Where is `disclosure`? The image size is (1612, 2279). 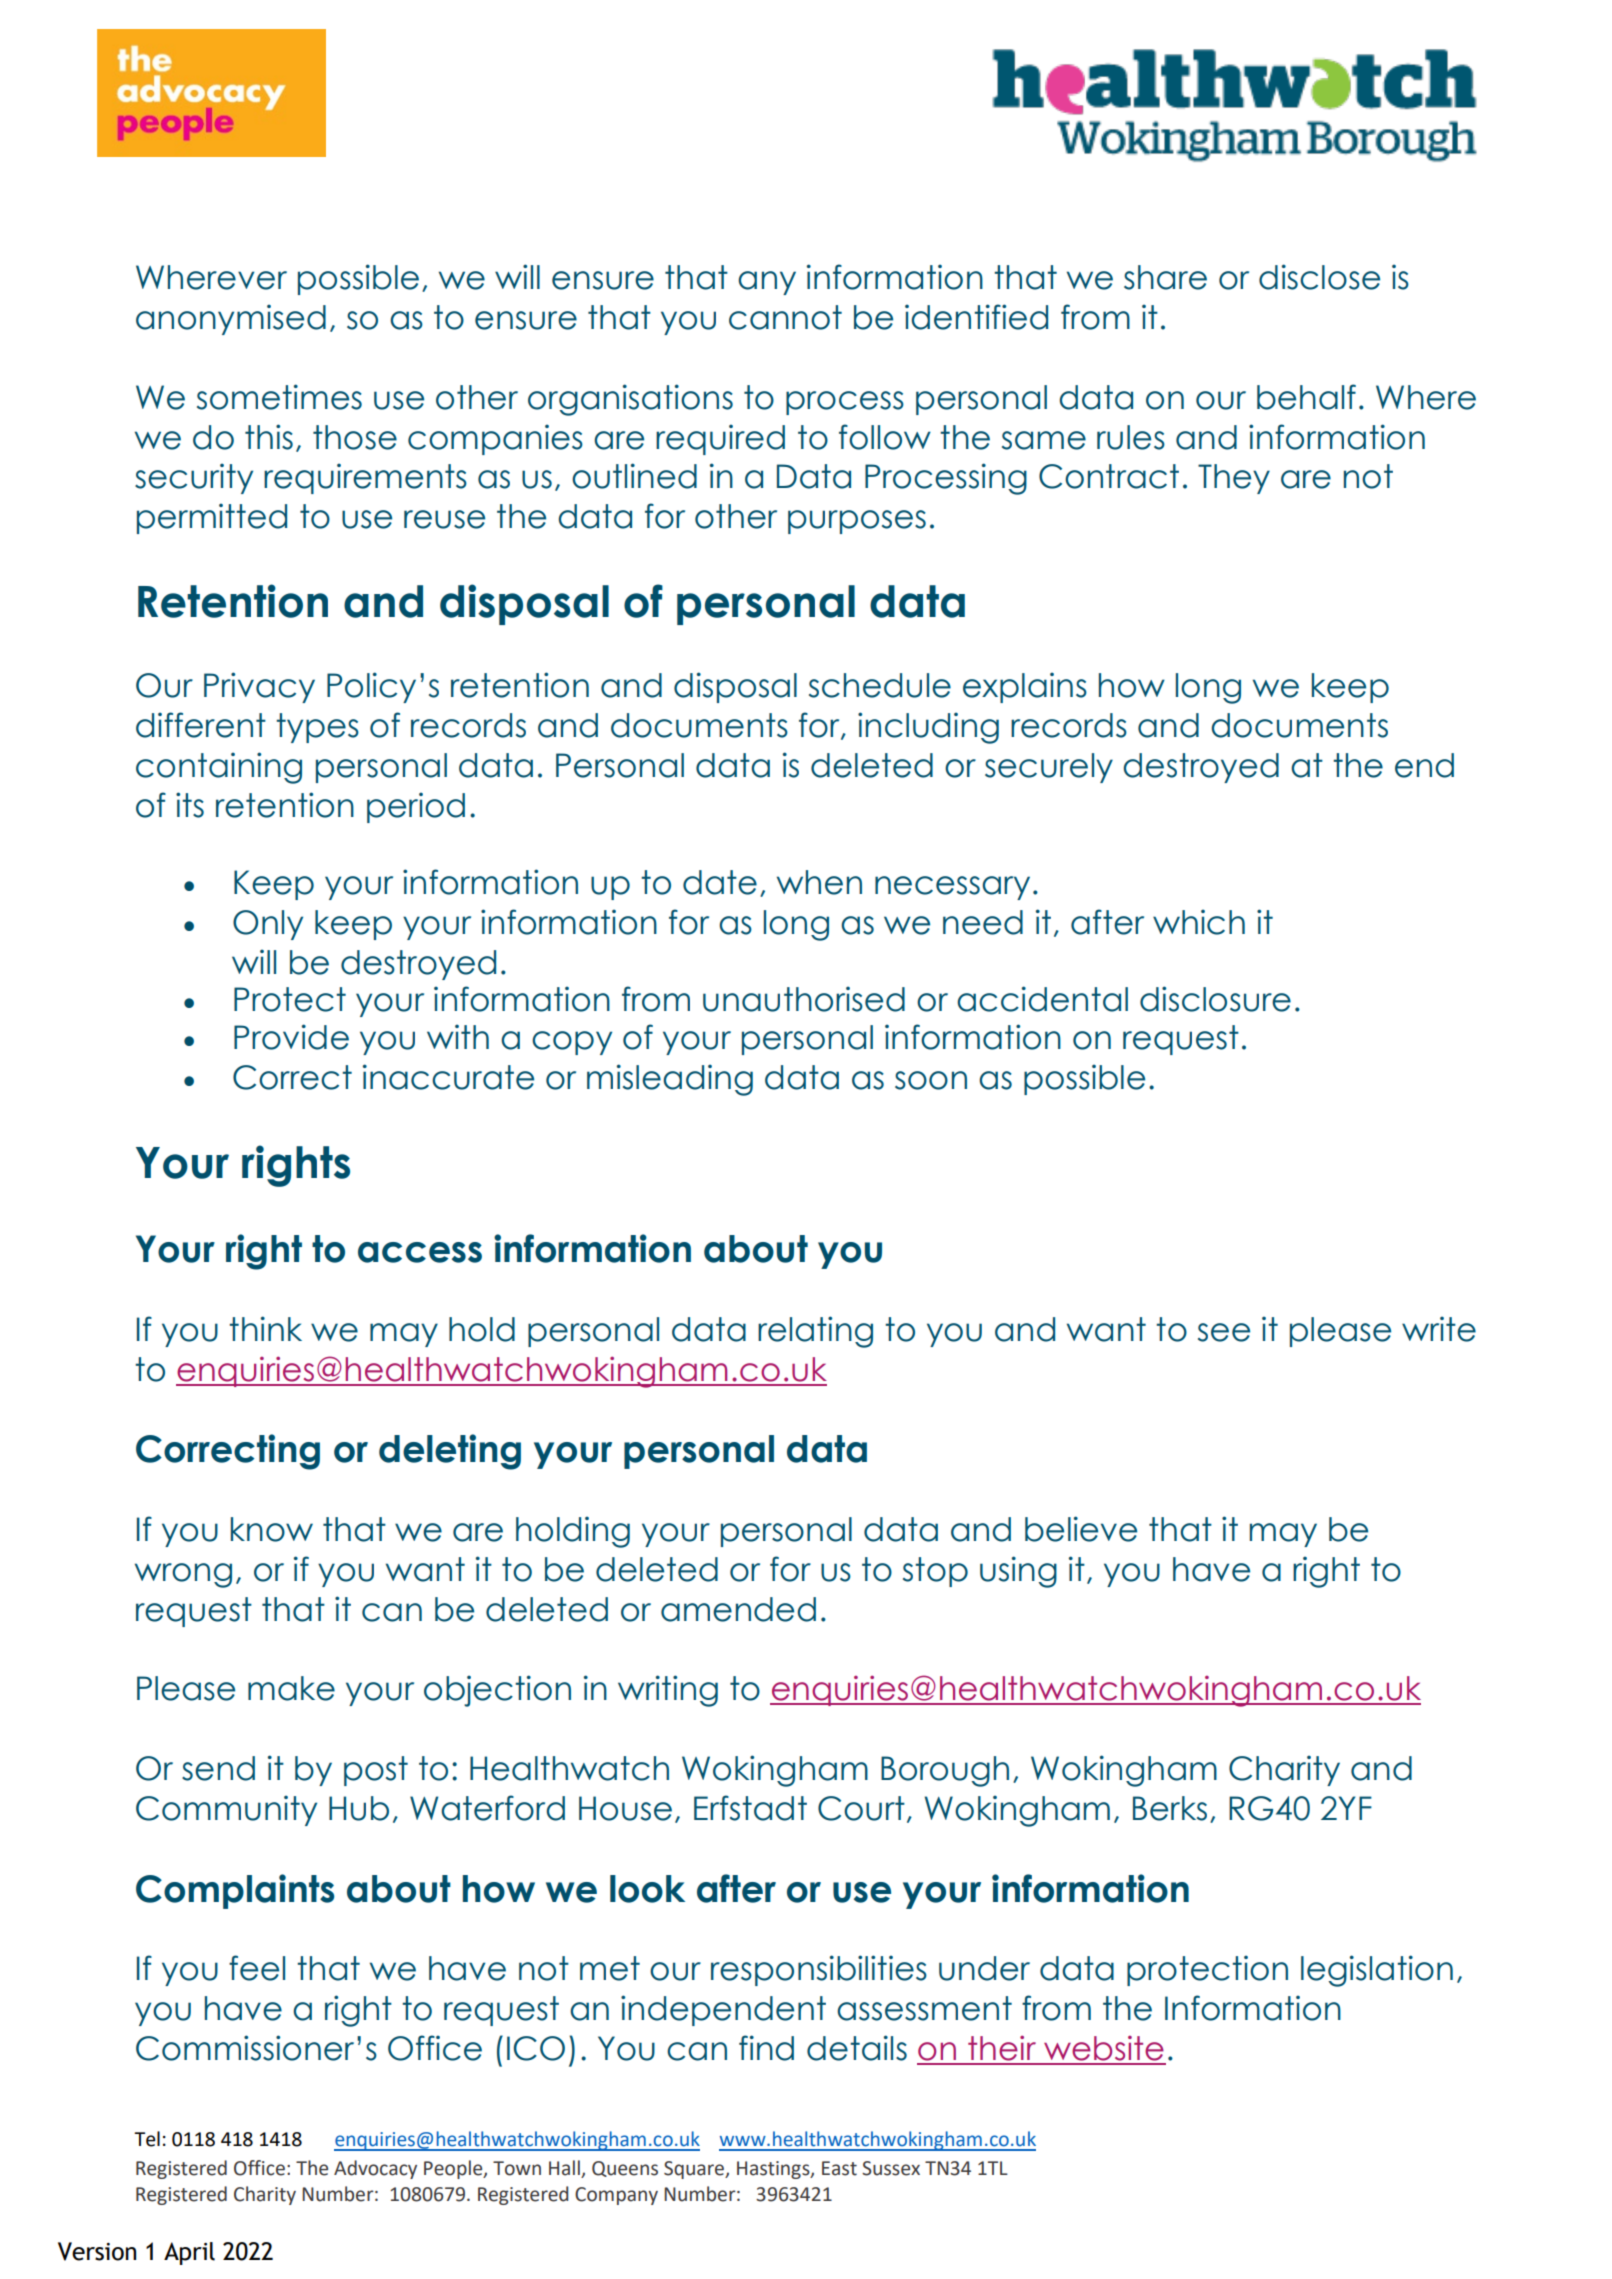 disclosure is located at coordinates (1215, 999).
